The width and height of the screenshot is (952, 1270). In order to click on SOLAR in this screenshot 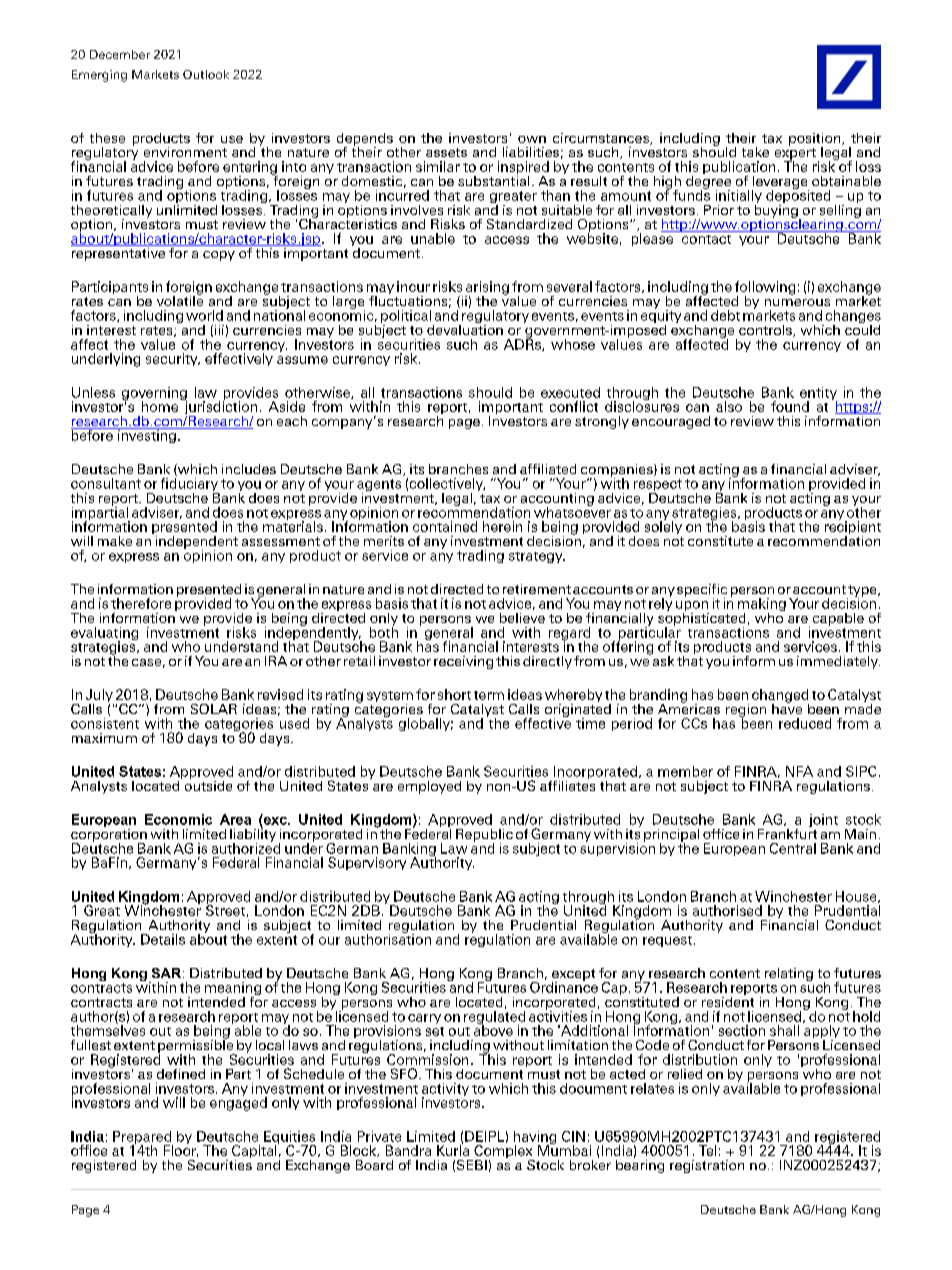, I will do `click(214, 709)`.
